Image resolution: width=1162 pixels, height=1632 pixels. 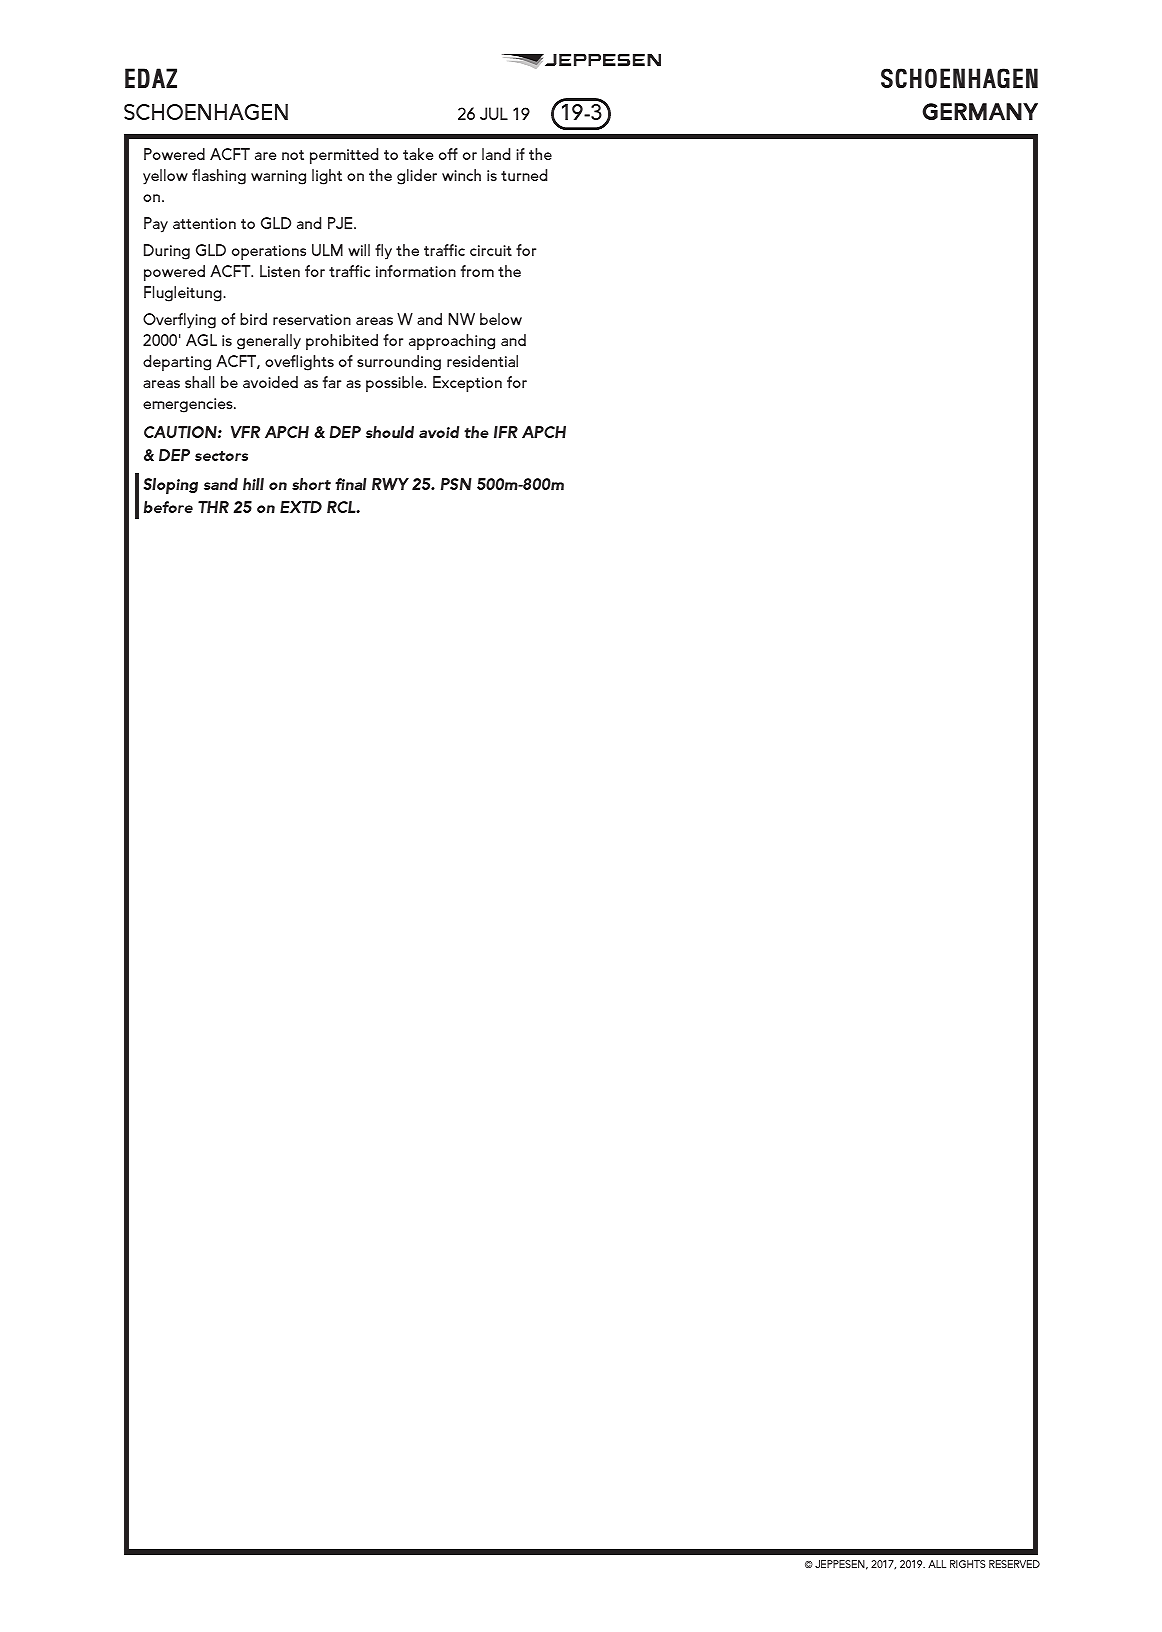 I want to click on GERMANY, so click(x=980, y=111).
